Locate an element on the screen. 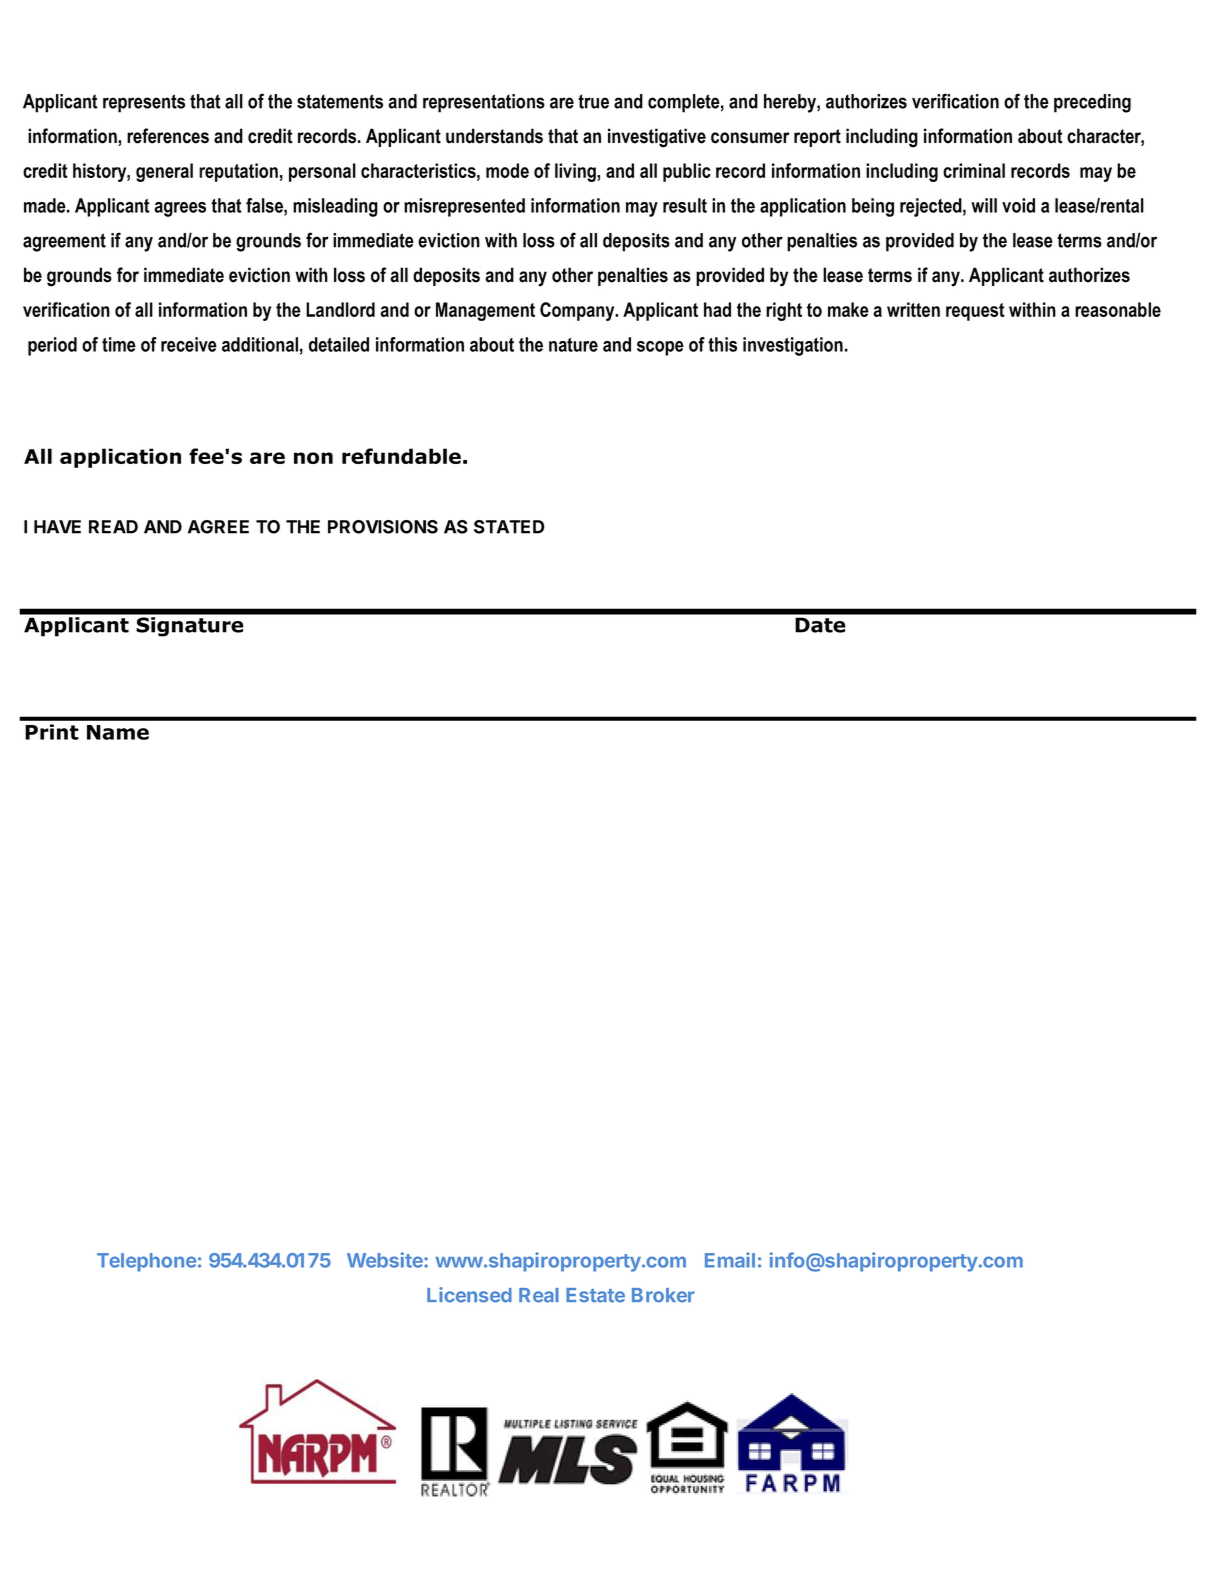 The image size is (1223, 1582). Telephone is located at coordinates (146, 1262).
